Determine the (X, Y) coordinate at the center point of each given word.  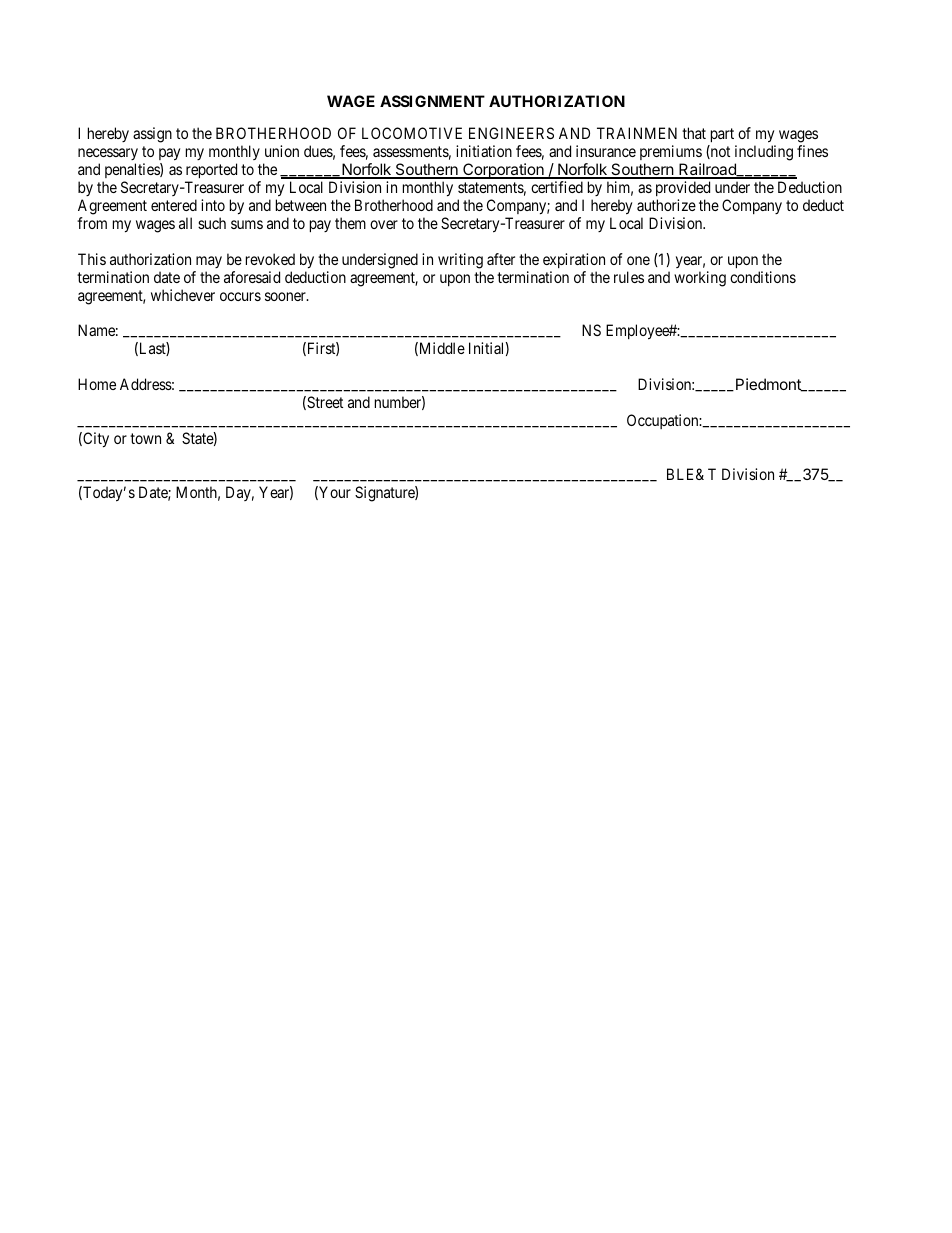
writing (460, 261)
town (145, 438)
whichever (183, 295)
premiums (671, 154)
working (700, 279)
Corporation (503, 171)
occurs (240, 296)
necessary (108, 156)
